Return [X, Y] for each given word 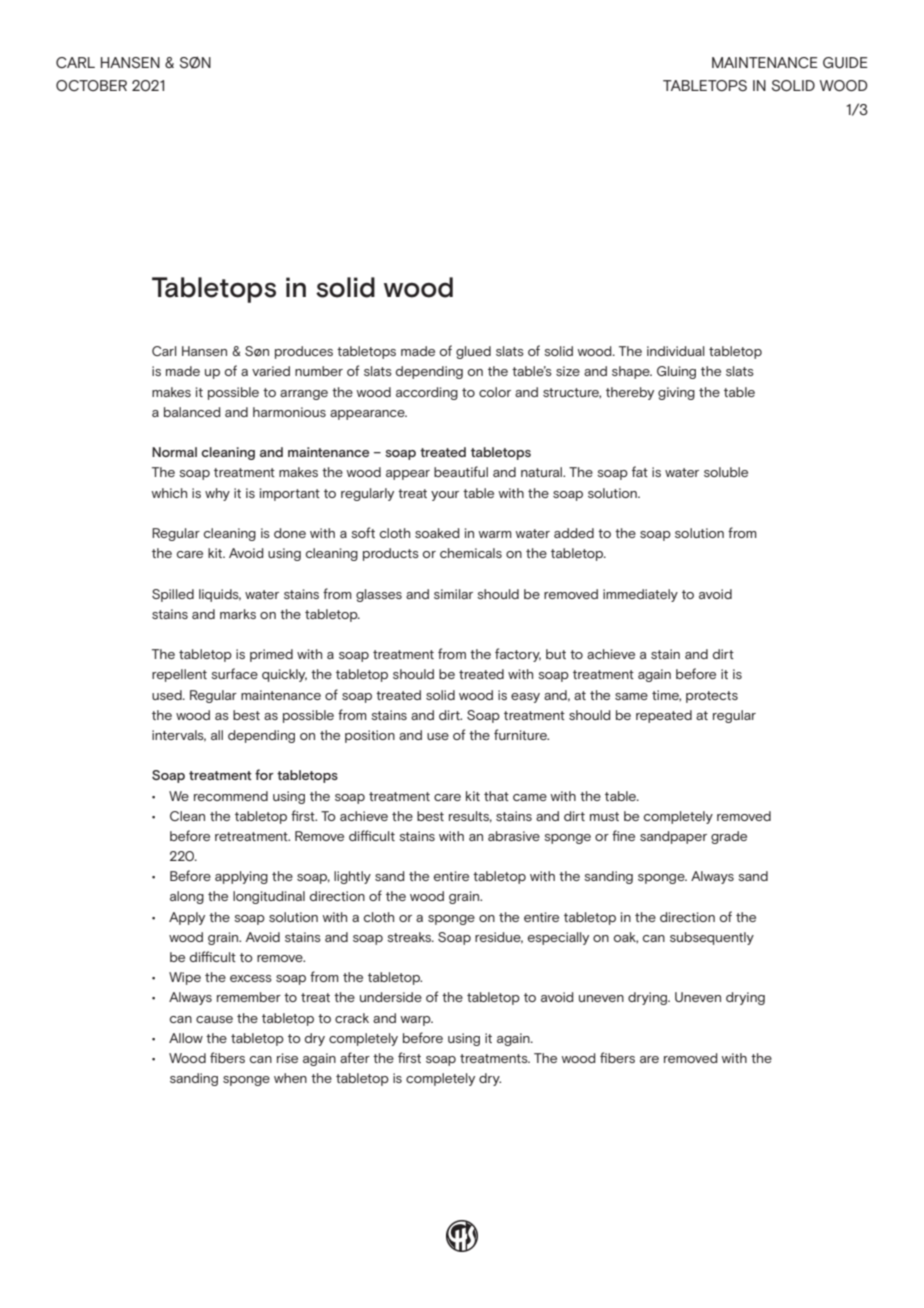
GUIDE [845, 63]
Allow [186, 1038]
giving [676, 393]
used [168, 695]
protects [712, 697]
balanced [192, 412]
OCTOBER [91, 85]
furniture [521, 734]
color [495, 392]
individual [676, 351]
